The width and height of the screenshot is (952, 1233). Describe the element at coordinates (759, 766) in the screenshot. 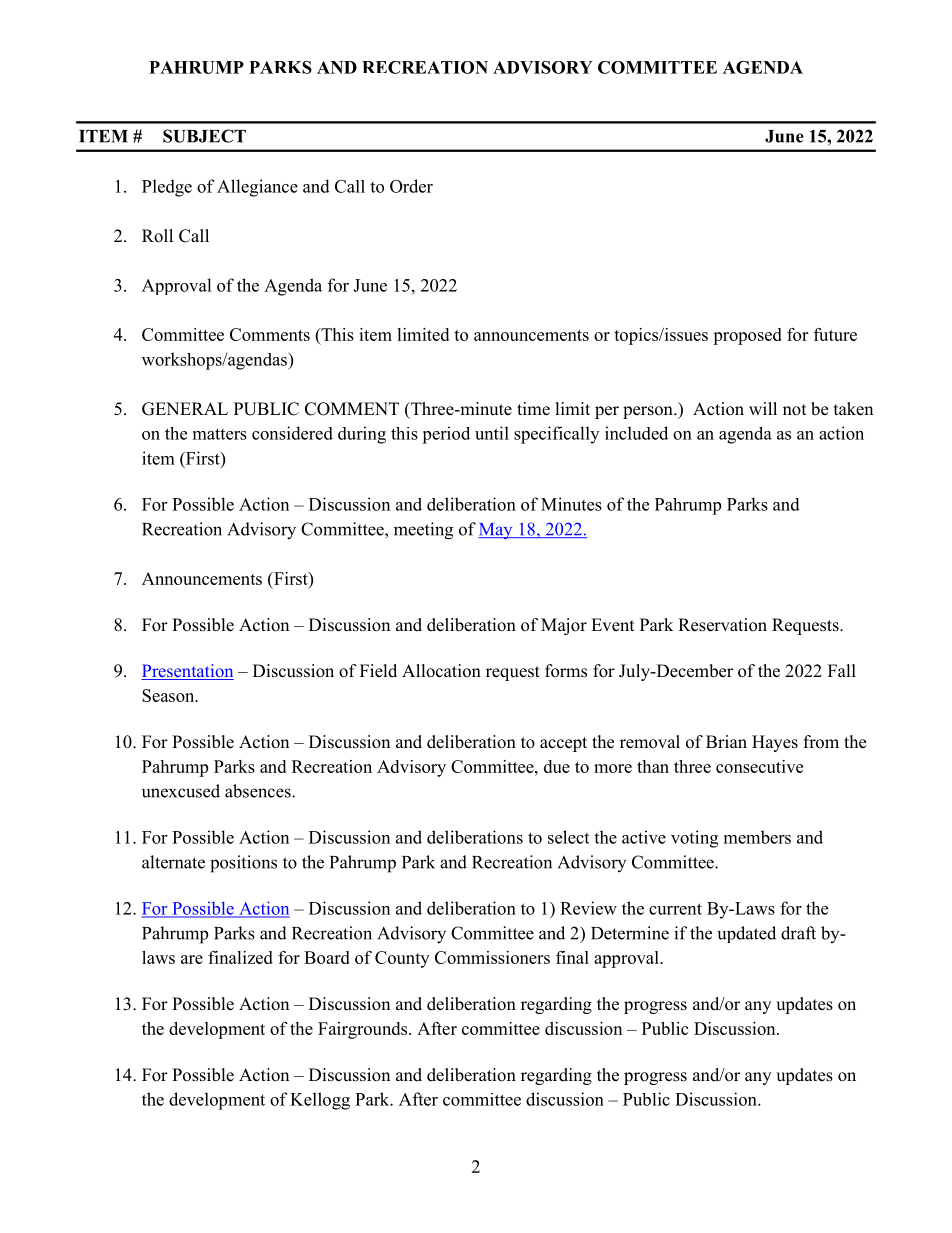

I see `consecutive` at that location.
